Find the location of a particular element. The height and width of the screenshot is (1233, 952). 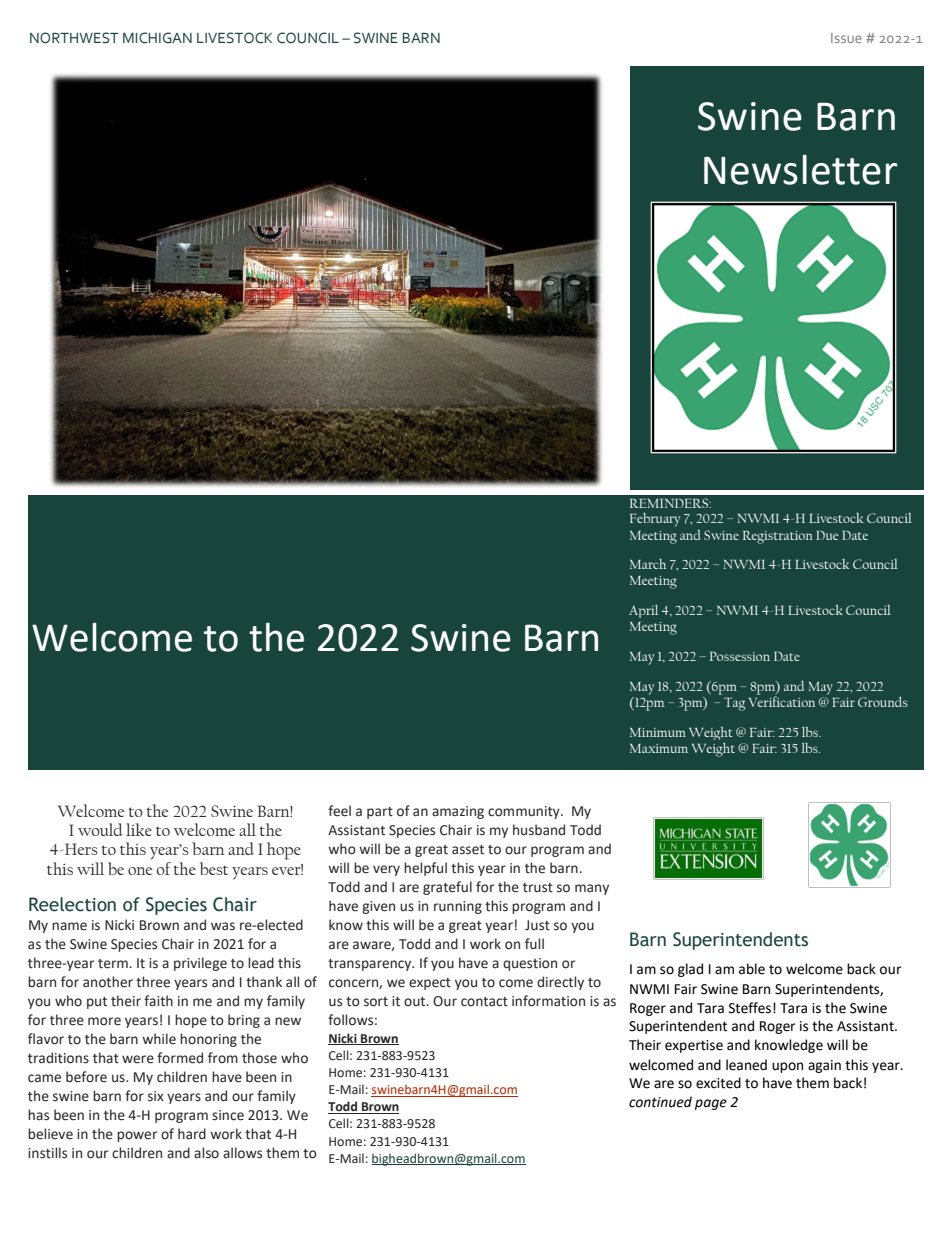

Newsletter is located at coordinates (800, 169).
